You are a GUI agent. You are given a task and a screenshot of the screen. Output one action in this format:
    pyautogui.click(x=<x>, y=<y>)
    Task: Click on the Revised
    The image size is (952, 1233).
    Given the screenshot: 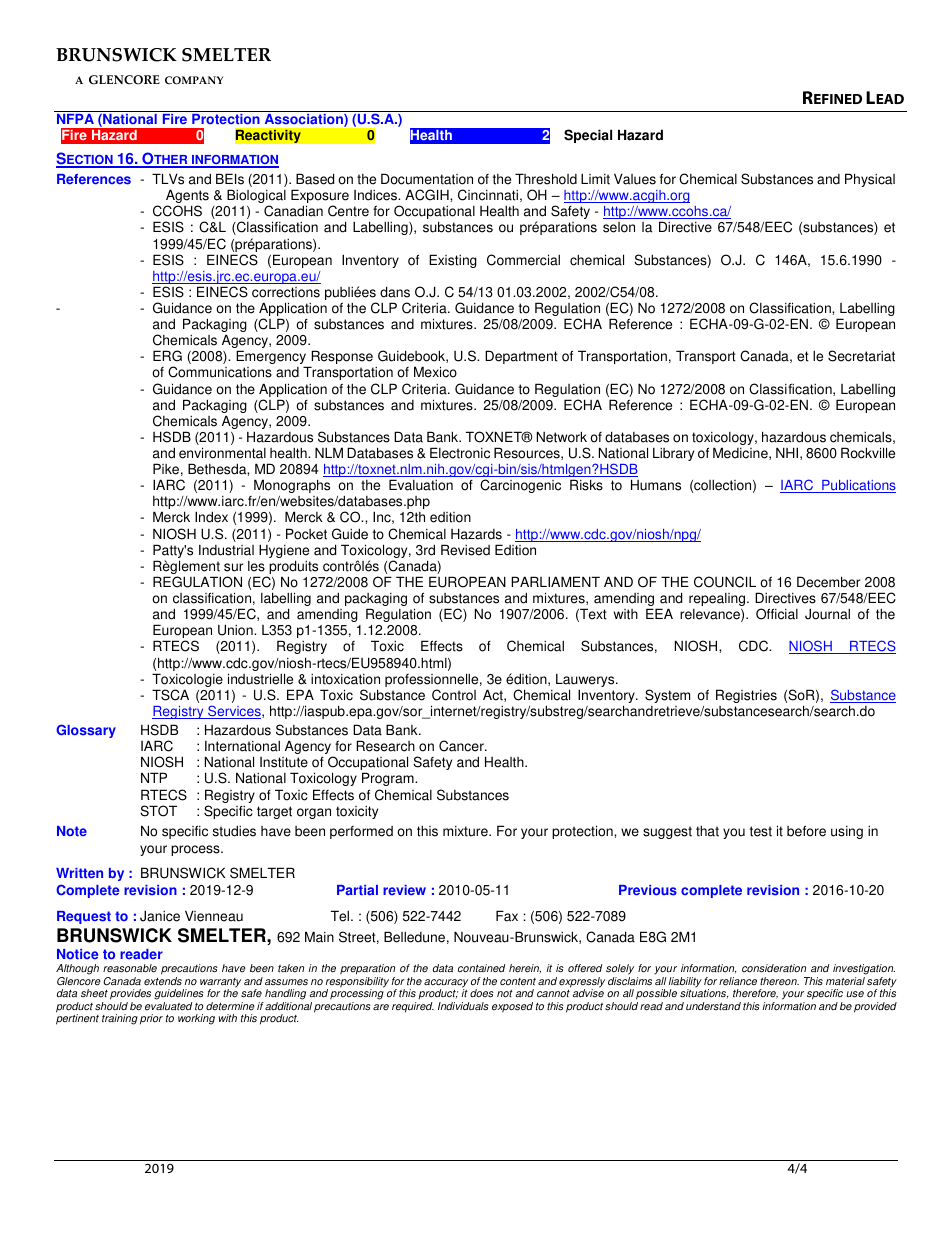 What is the action you would take?
    pyautogui.click(x=465, y=550)
